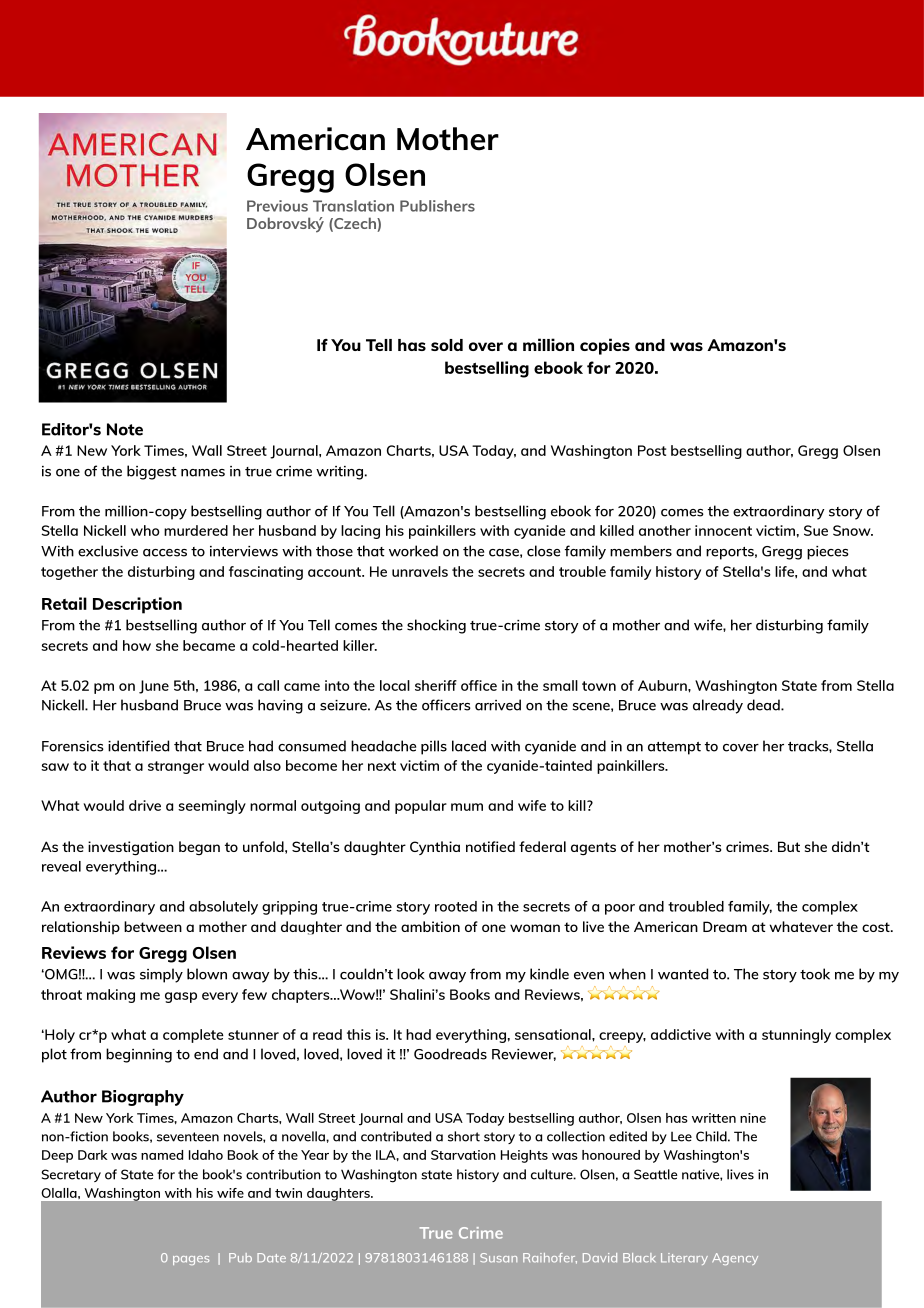 The width and height of the screenshot is (924, 1308). What do you see at coordinates (277, 206) in the screenshot?
I see `Previous` at bounding box center [277, 206].
